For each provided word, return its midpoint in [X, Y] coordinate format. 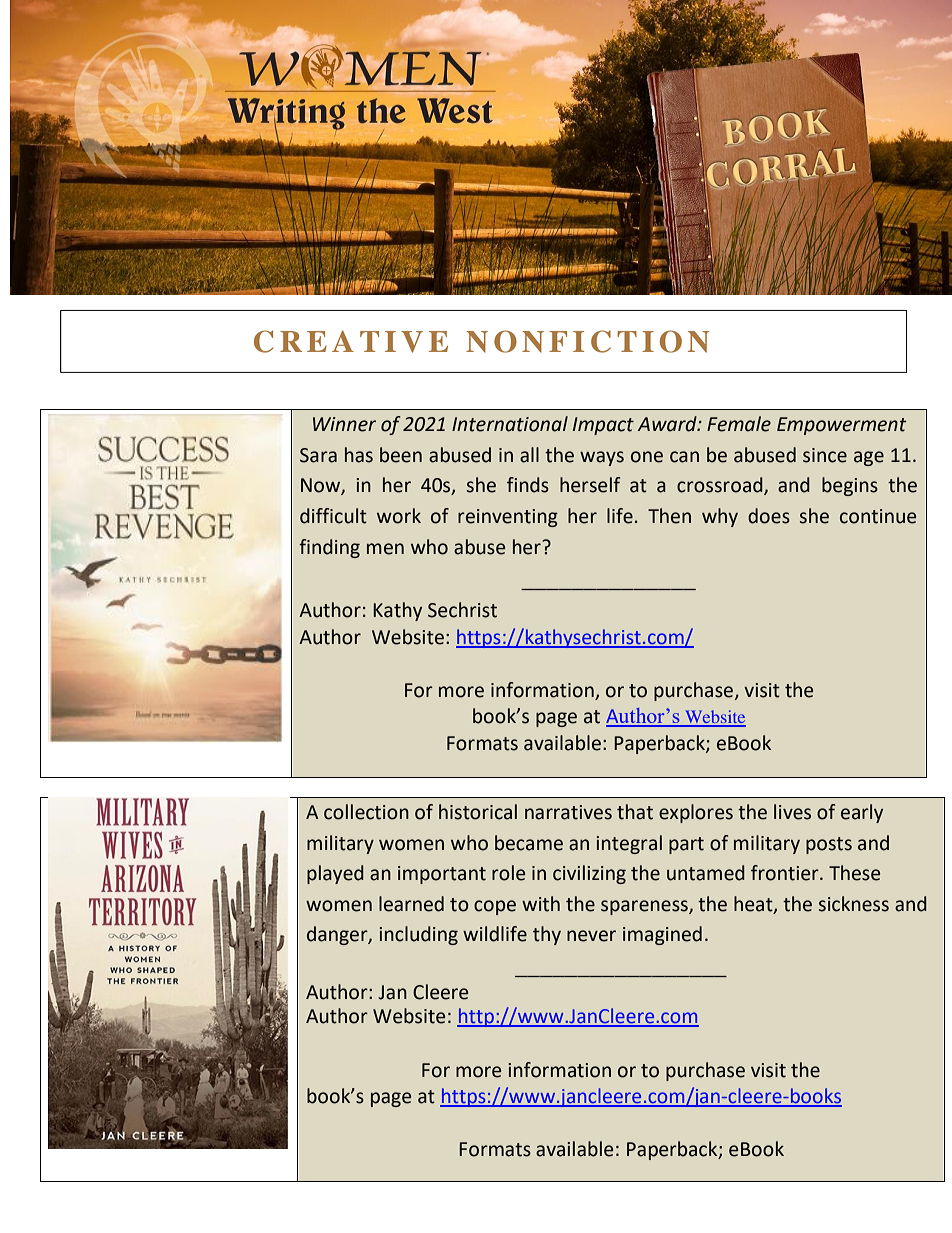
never [591, 936]
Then [669, 516]
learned [411, 904]
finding [329, 548]
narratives [568, 812]
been [401, 455]
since [825, 455]
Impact [603, 426]
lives [792, 812]
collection [366, 812]
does [769, 516]
